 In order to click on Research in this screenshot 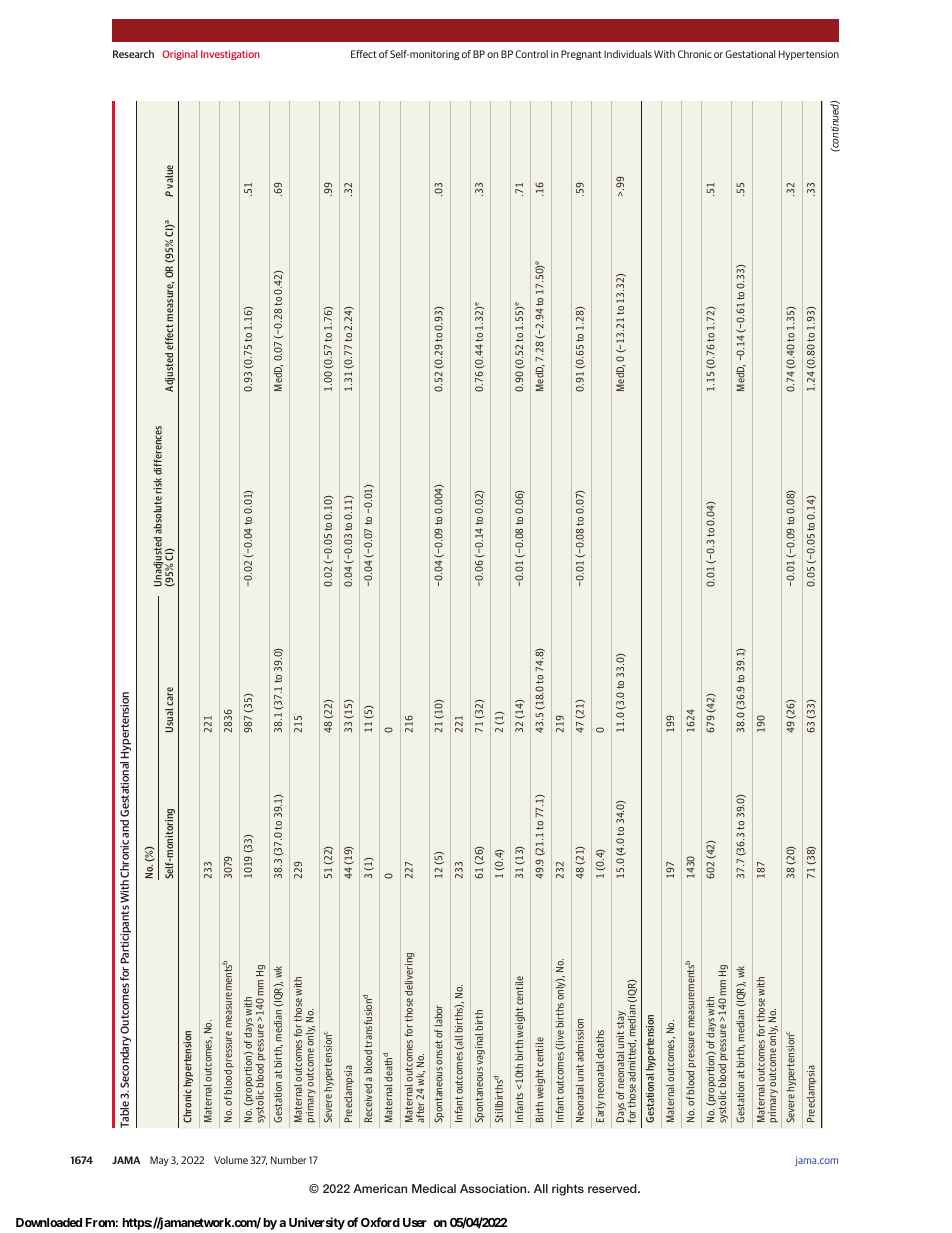, I will do `click(133, 54)`.
